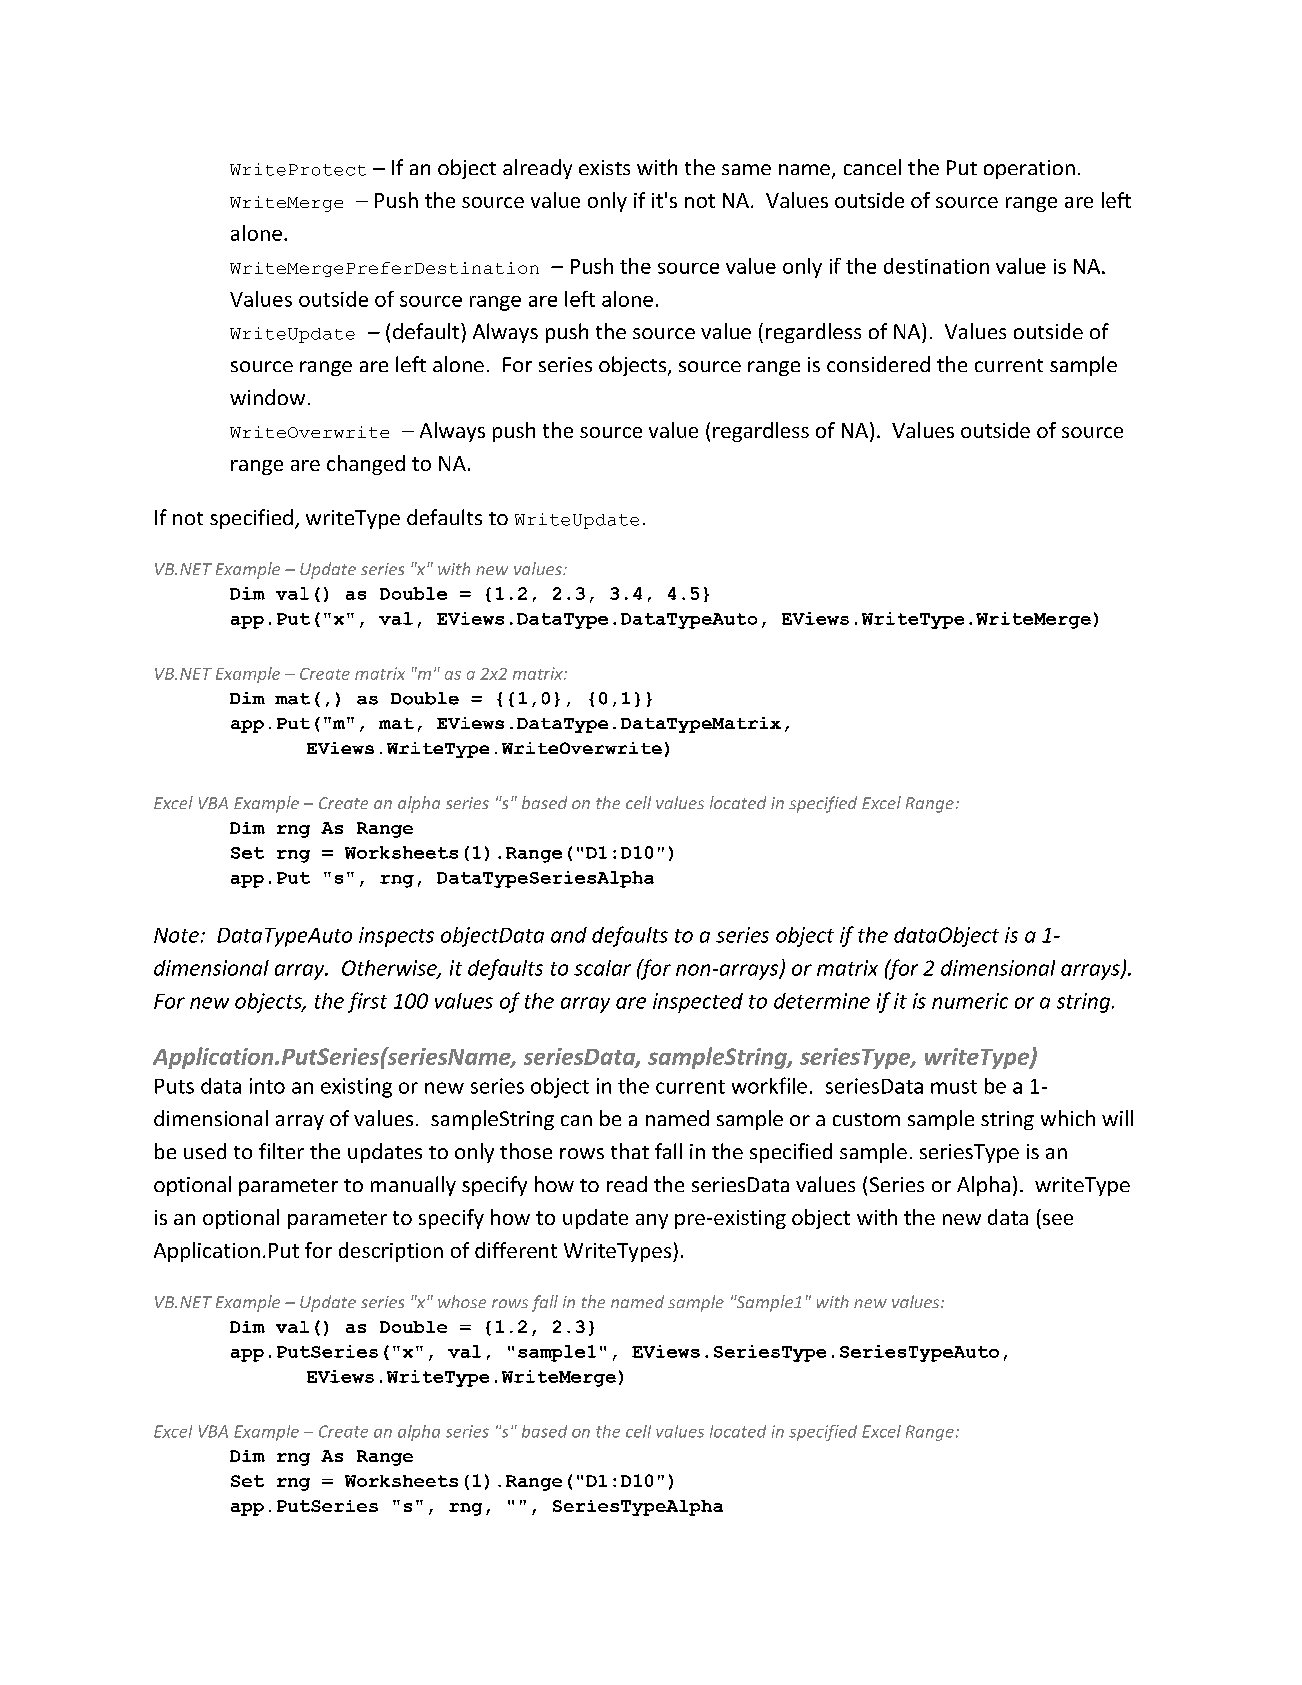 The width and height of the image is (1302, 1685). I want to click on numeric, so click(970, 1001).
